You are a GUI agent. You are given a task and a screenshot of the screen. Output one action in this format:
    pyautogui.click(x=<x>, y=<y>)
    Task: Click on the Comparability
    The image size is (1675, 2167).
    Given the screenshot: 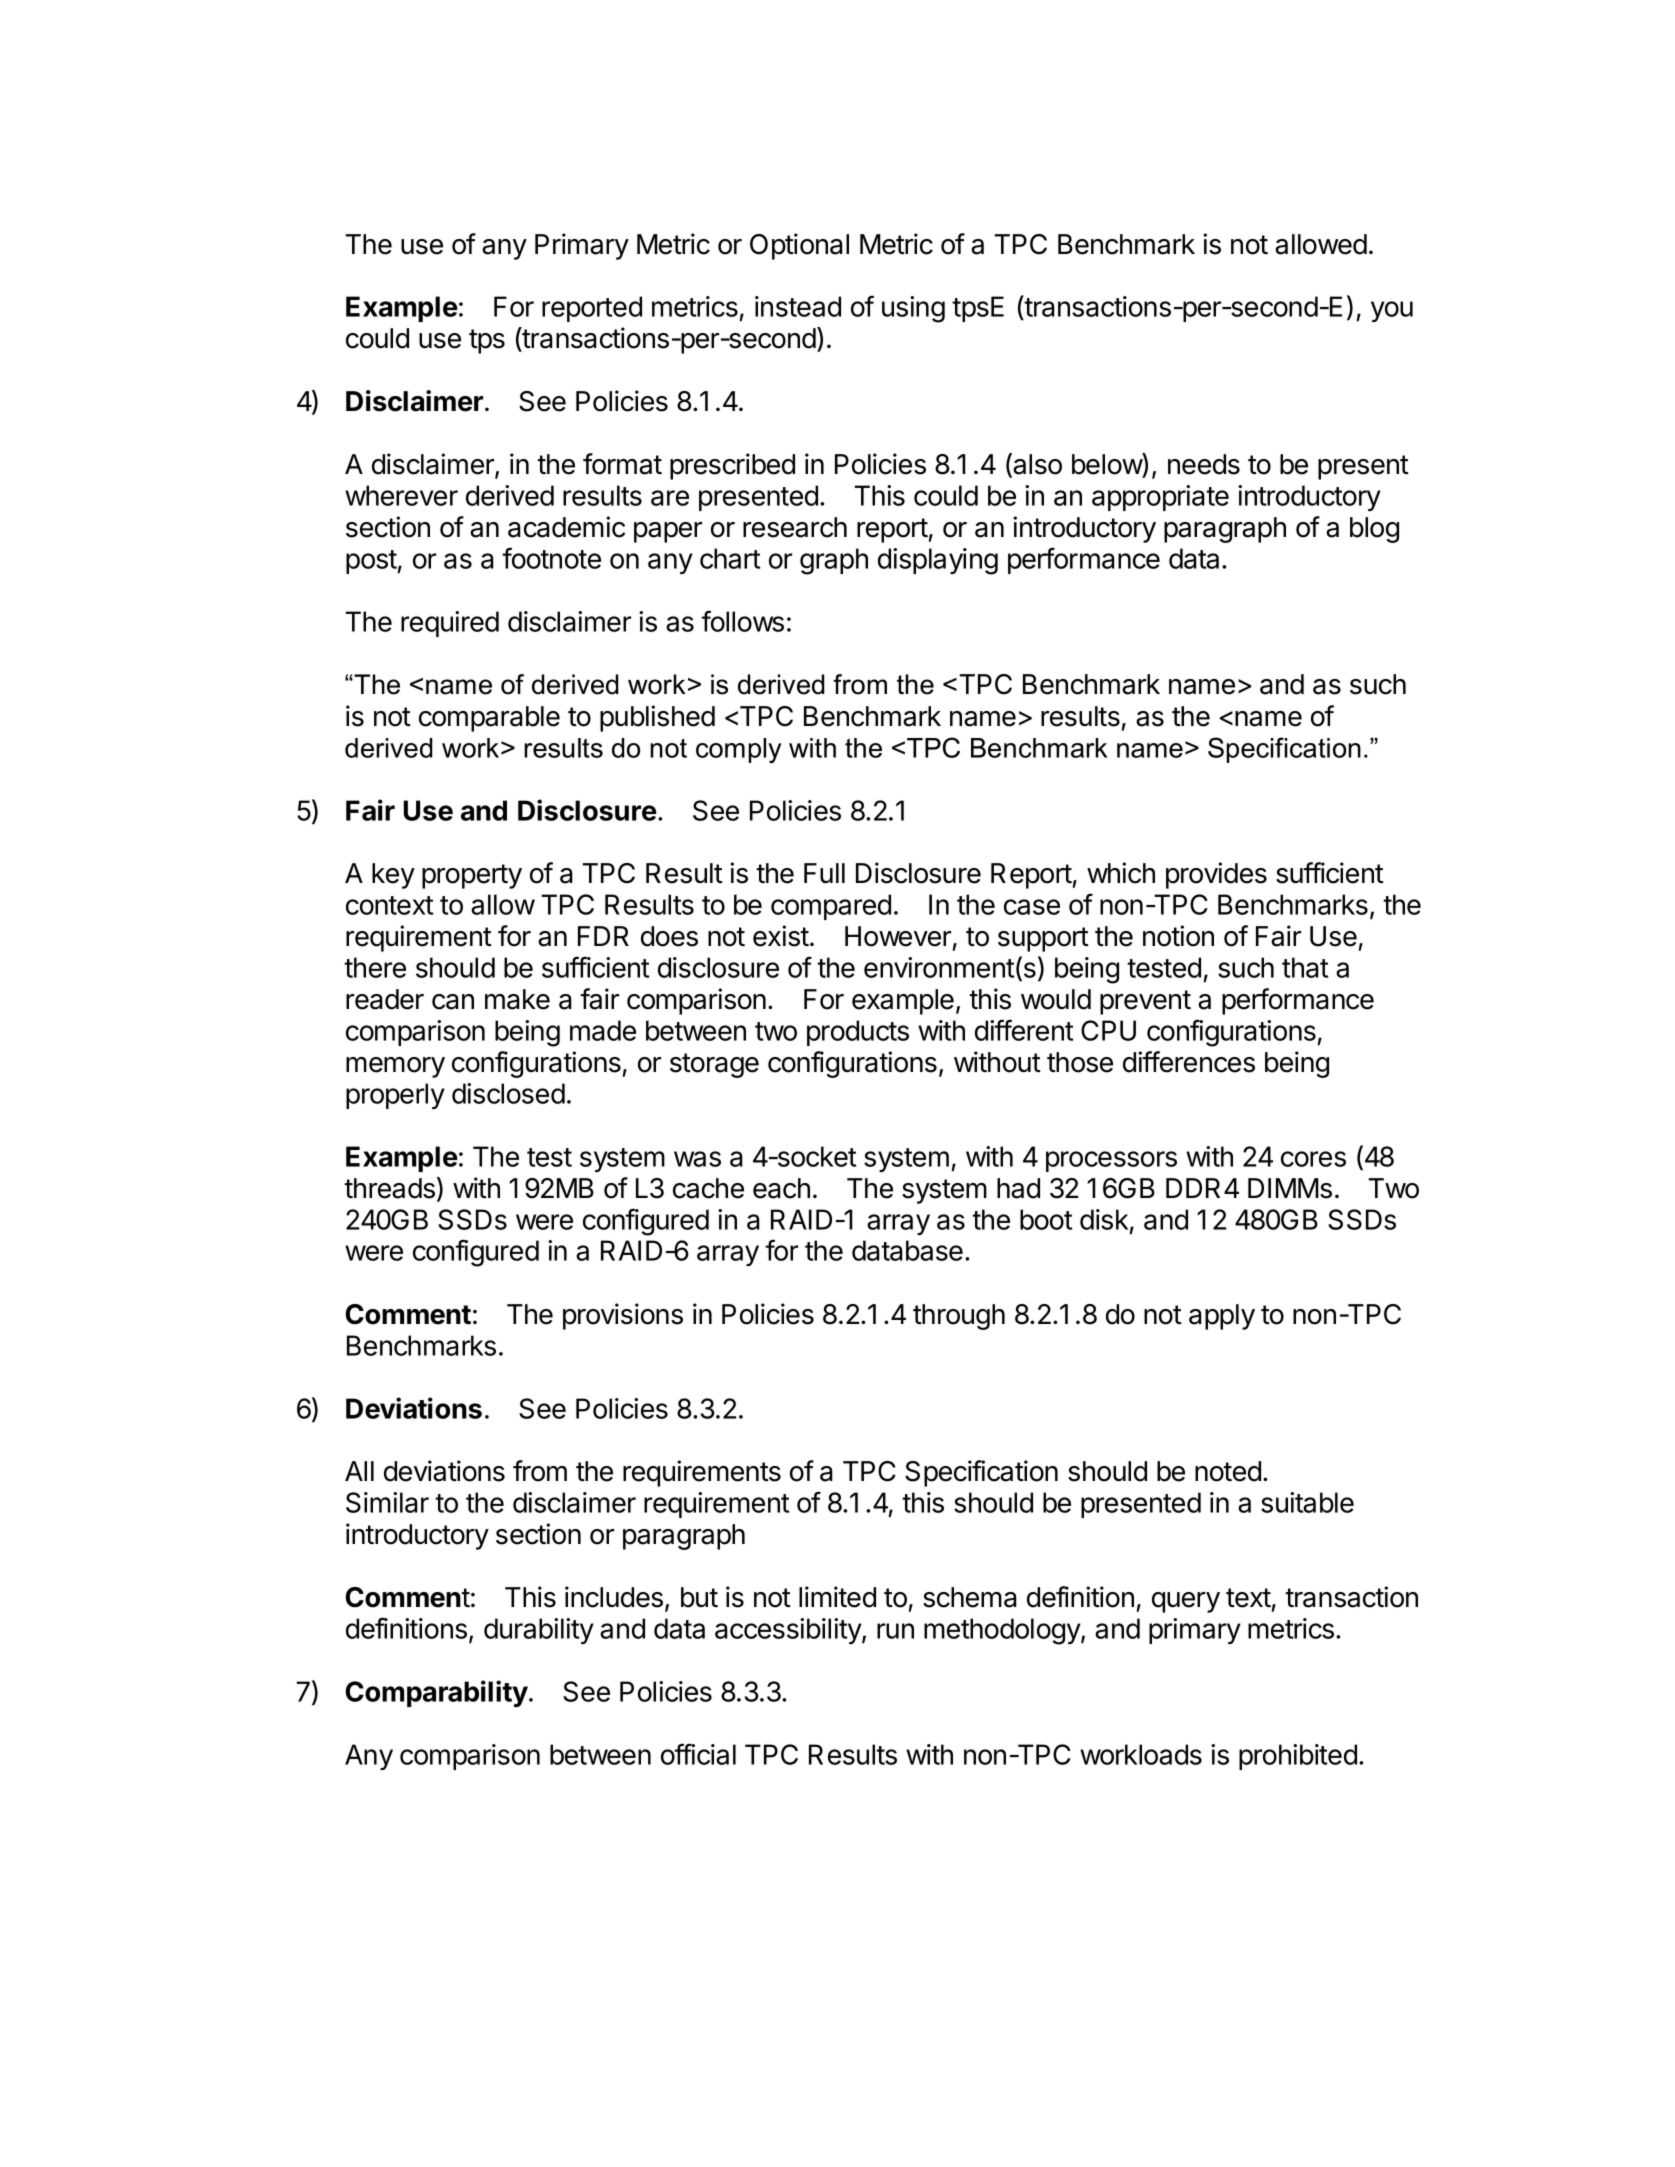 What is the action you would take?
    pyautogui.click(x=436, y=1693)
